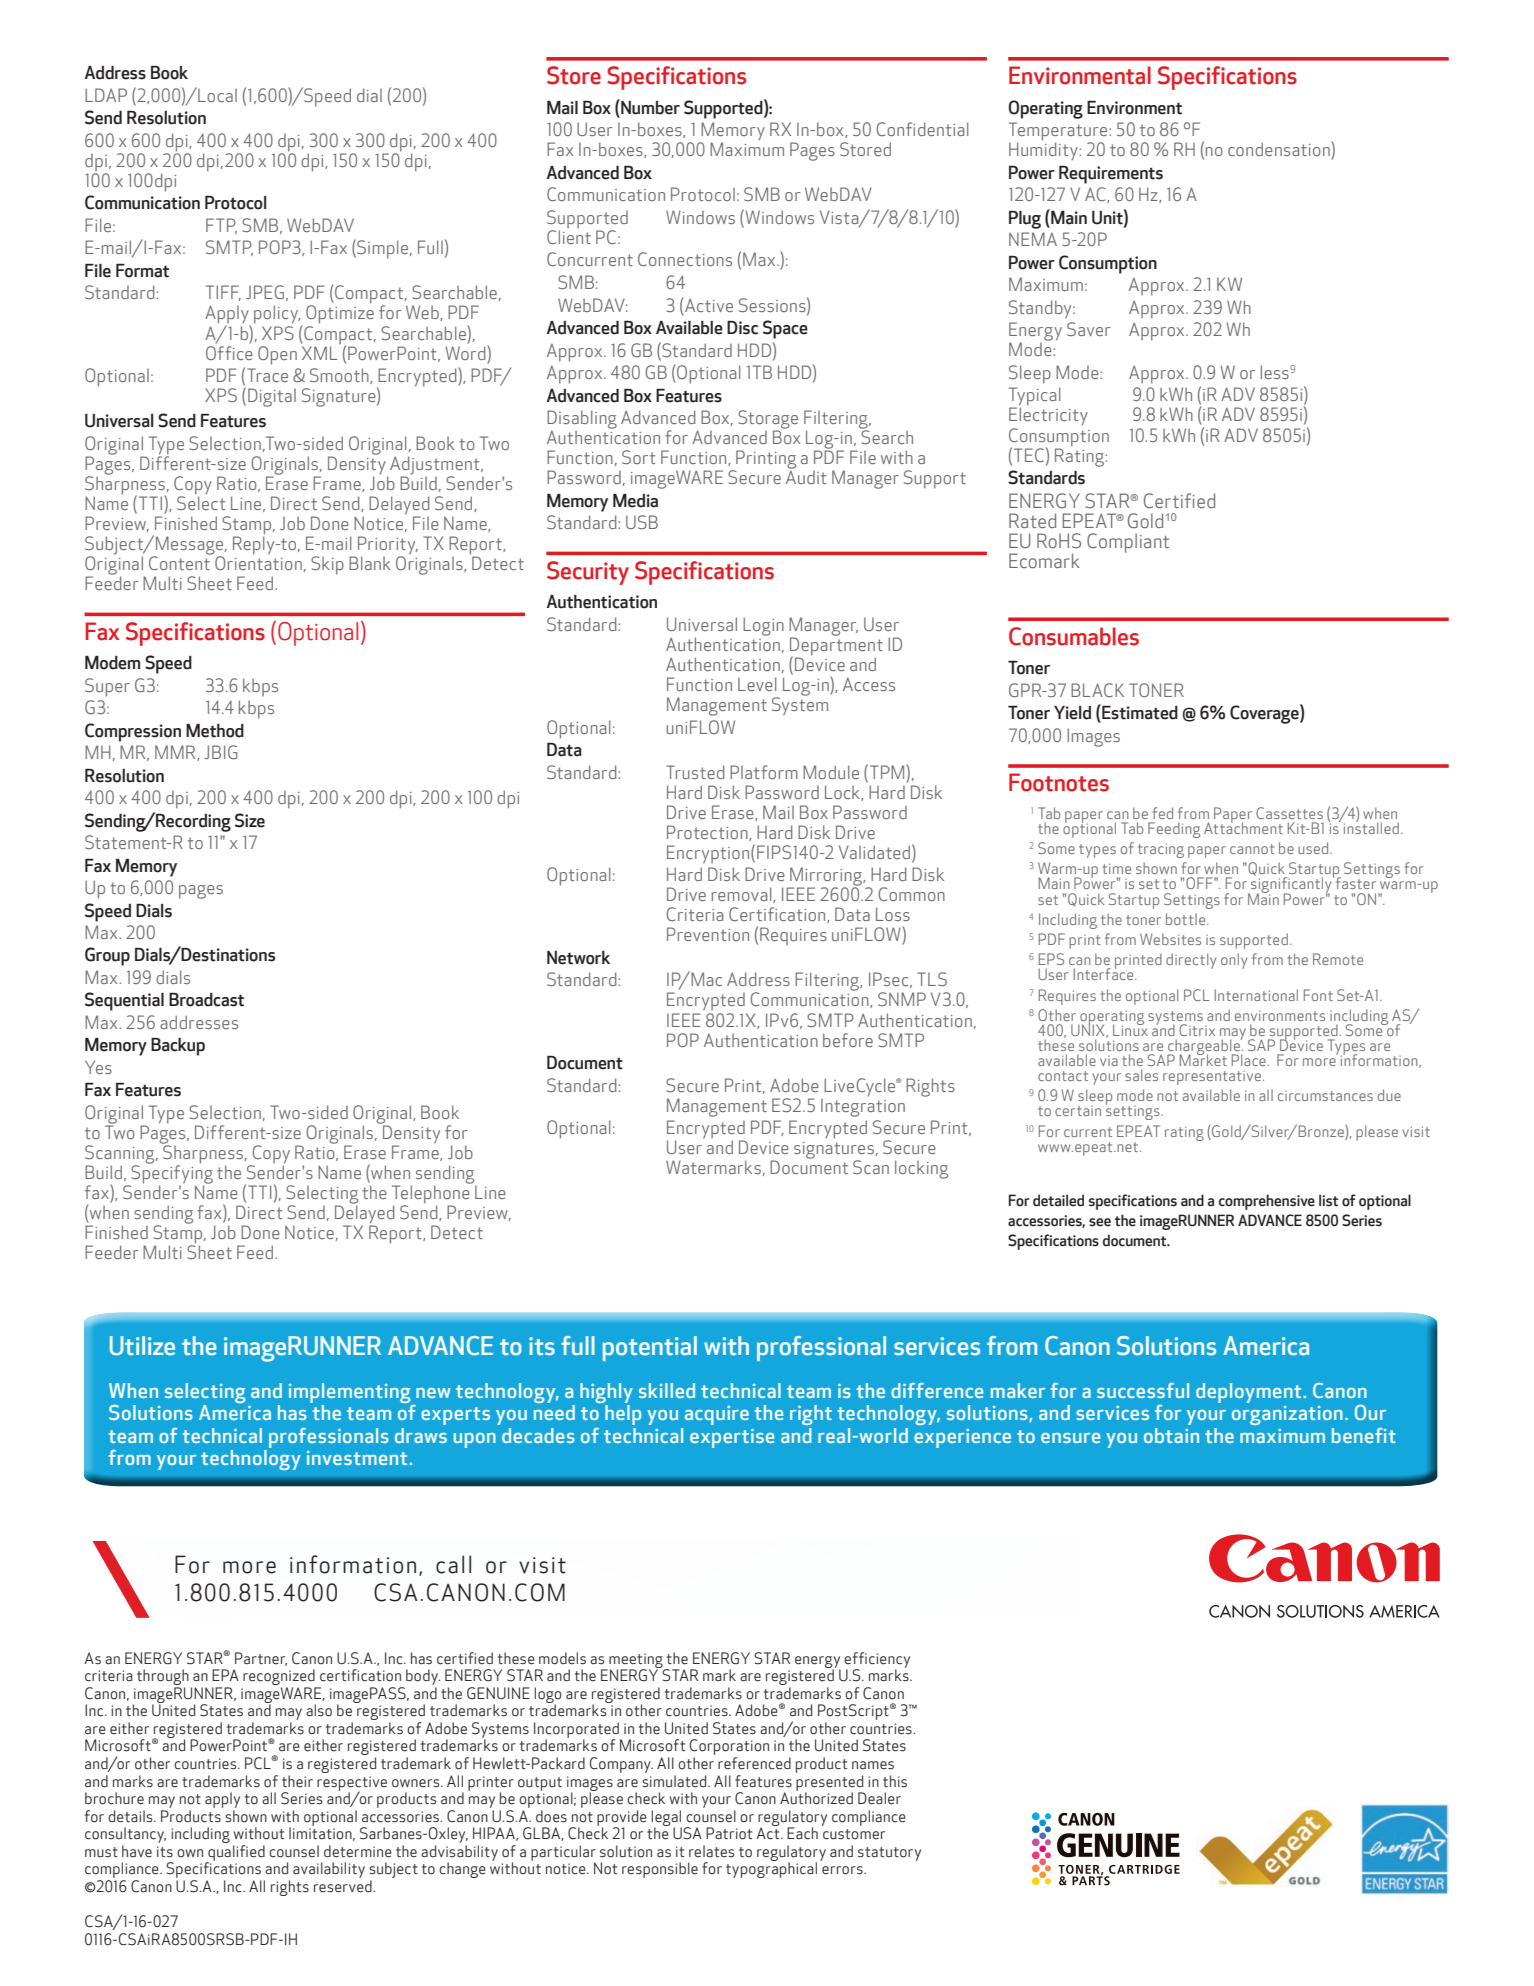 This screenshot has height=1986, width=1534. Describe the element at coordinates (889, 1854) in the screenshot. I see `statutory` at that location.
